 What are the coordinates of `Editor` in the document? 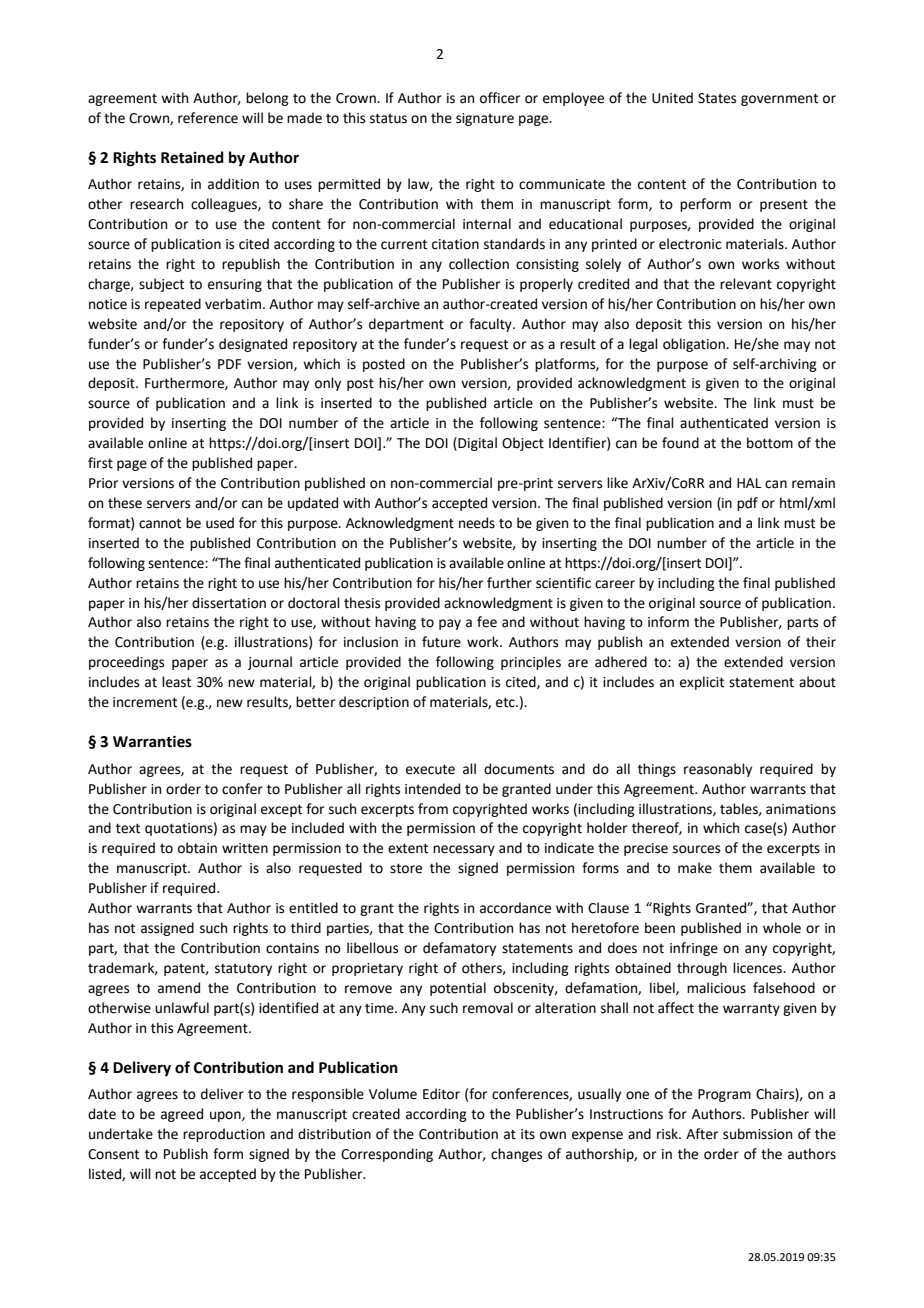 It's located at (441, 1094).
